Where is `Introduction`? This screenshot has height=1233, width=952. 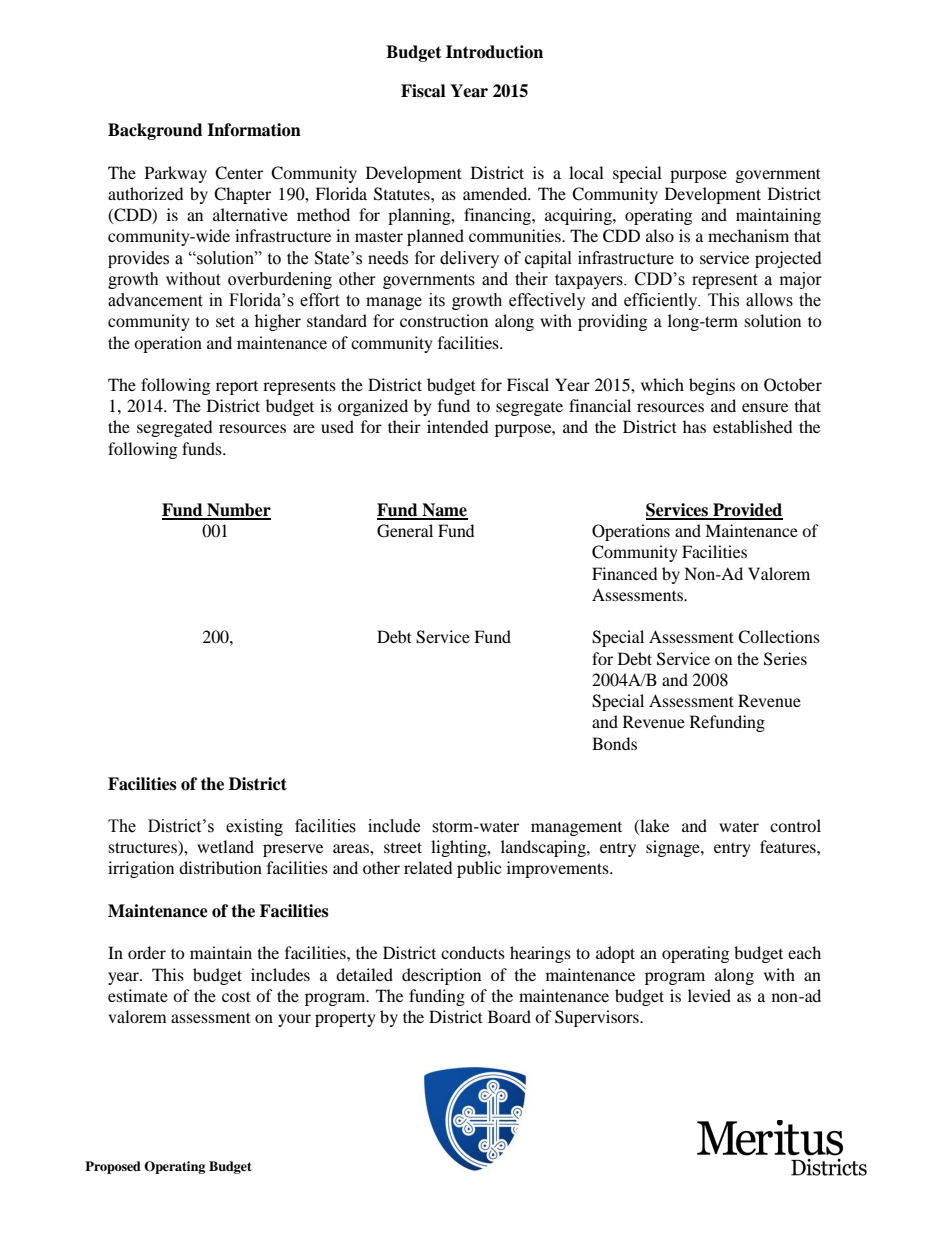 Introduction is located at coordinates (494, 52).
